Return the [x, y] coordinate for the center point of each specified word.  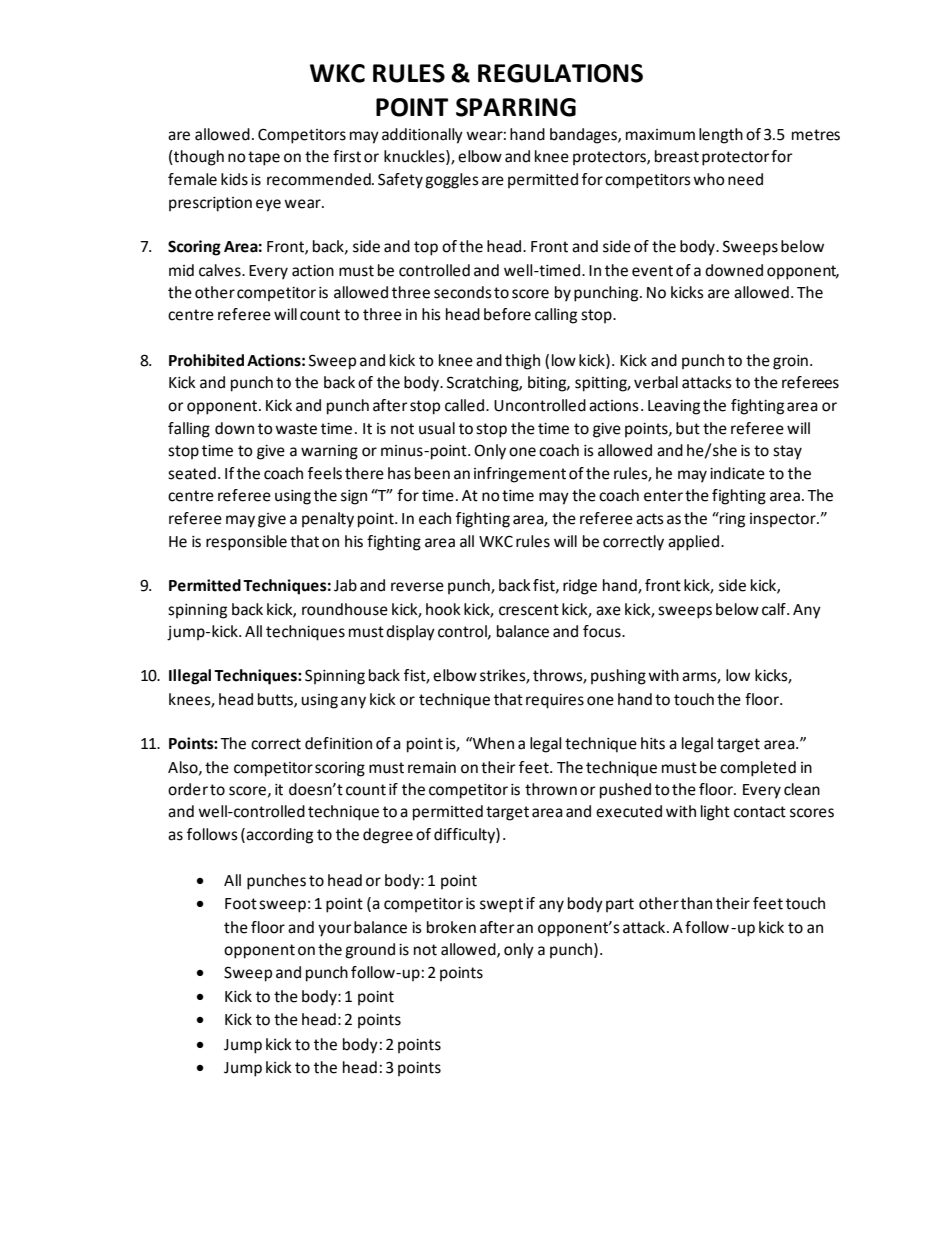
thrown [551, 789]
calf [775, 609]
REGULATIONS [560, 73]
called [464, 405]
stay [787, 452]
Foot [241, 904]
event [652, 271]
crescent [529, 610]
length [721, 136]
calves [221, 270]
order [188, 789]
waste [296, 429]
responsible [246, 543]
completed [758, 769]
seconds [463, 292]
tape [264, 158]
